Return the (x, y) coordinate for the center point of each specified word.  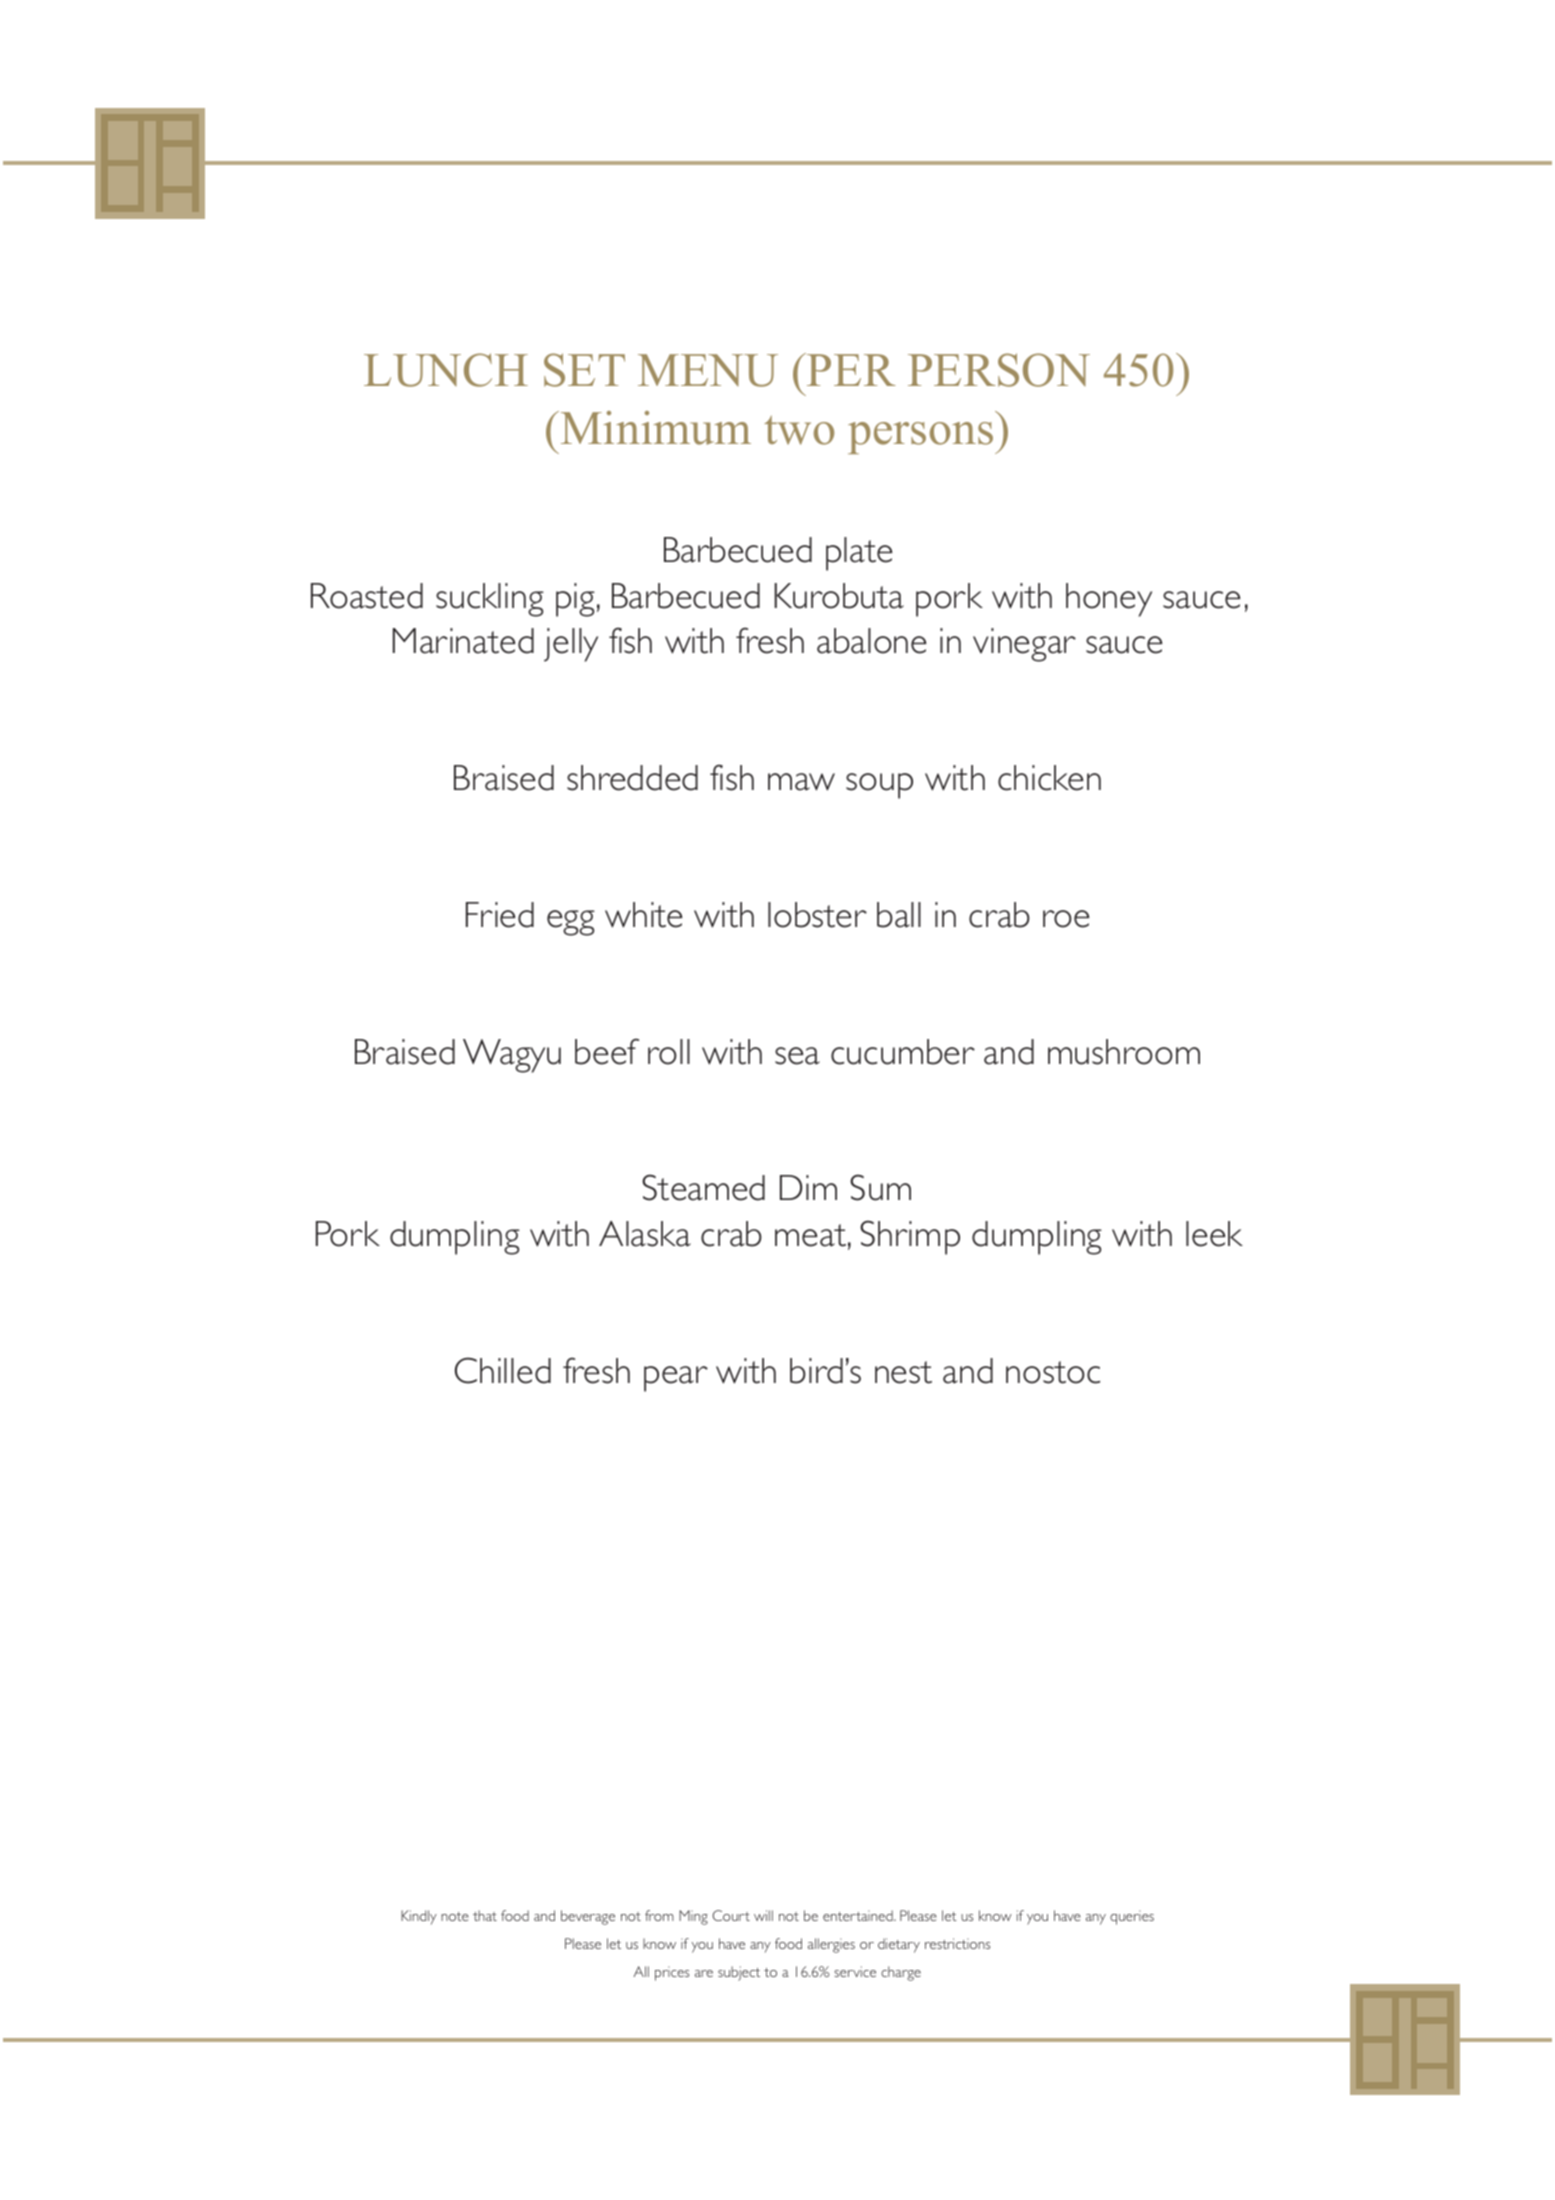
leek (1214, 1234)
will (763, 1915)
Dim (808, 1187)
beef (607, 1051)
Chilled (503, 1370)
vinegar (1024, 645)
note (455, 1916)
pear (676, 1379)
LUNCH (446, 370)
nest (903, 1372)
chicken (1049, 778)
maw (801, 782)
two (799, 430)
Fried (500, 915)
